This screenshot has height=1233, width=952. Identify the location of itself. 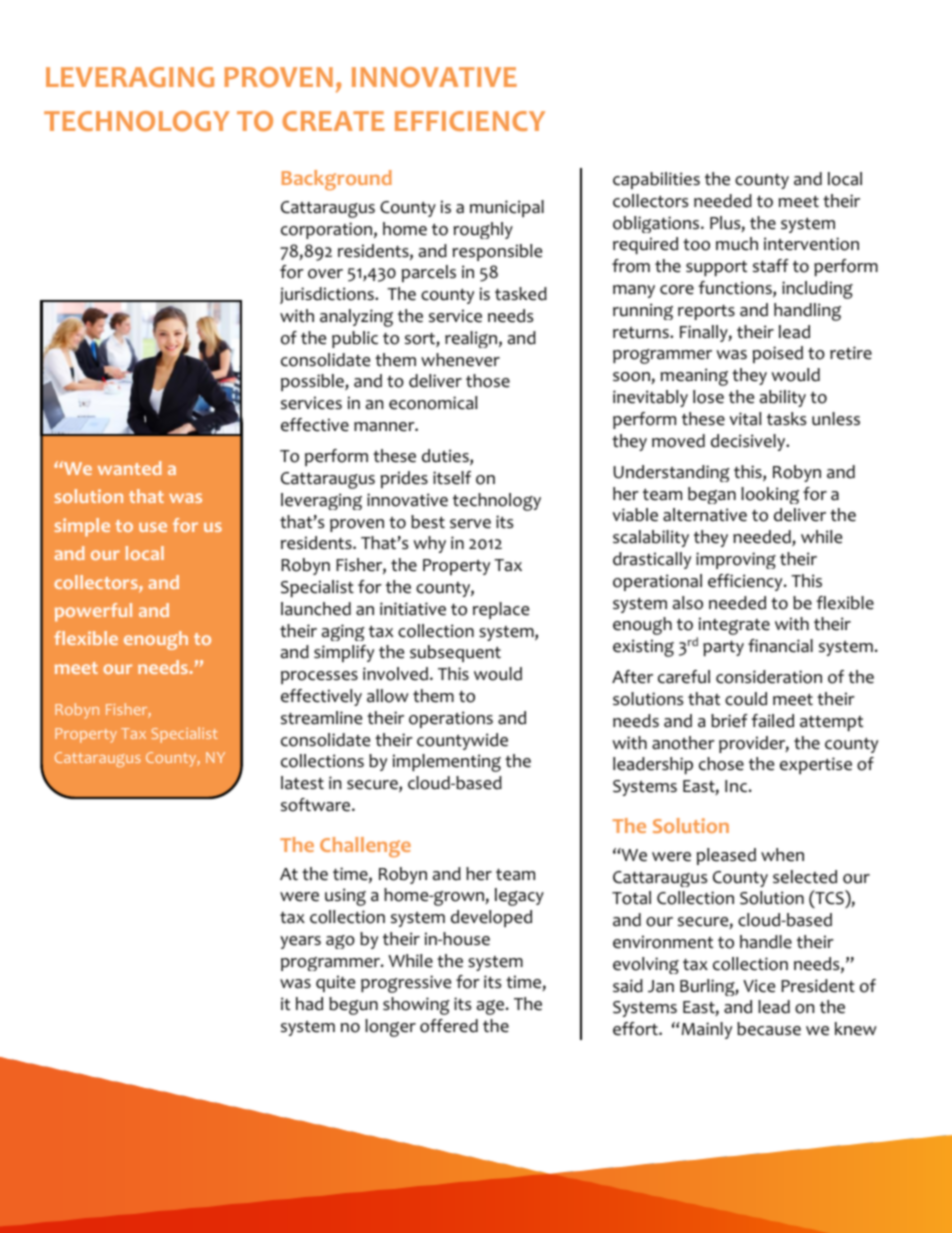
(452, 478).
